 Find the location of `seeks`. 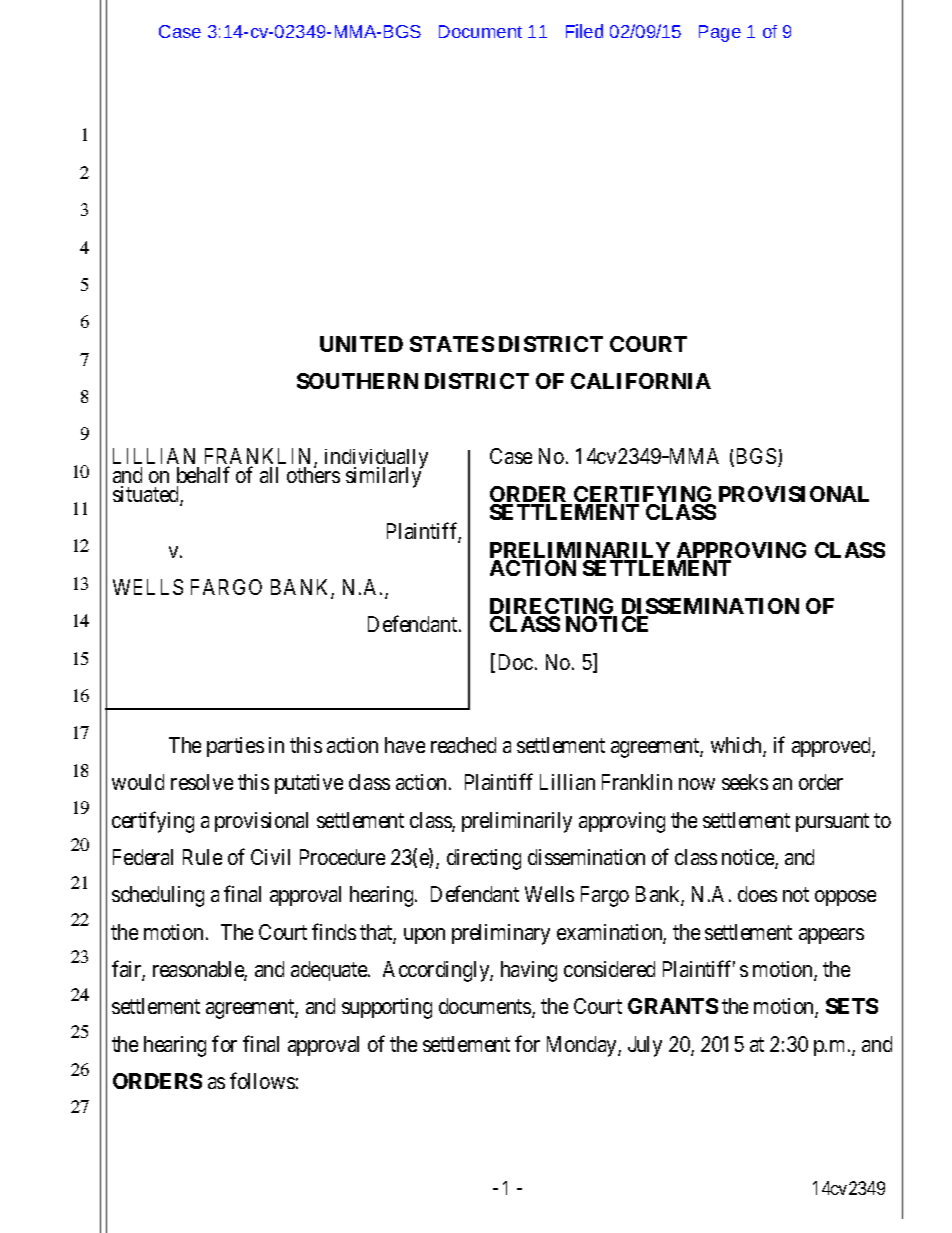

seeks is located at coordinates (745, 782).
